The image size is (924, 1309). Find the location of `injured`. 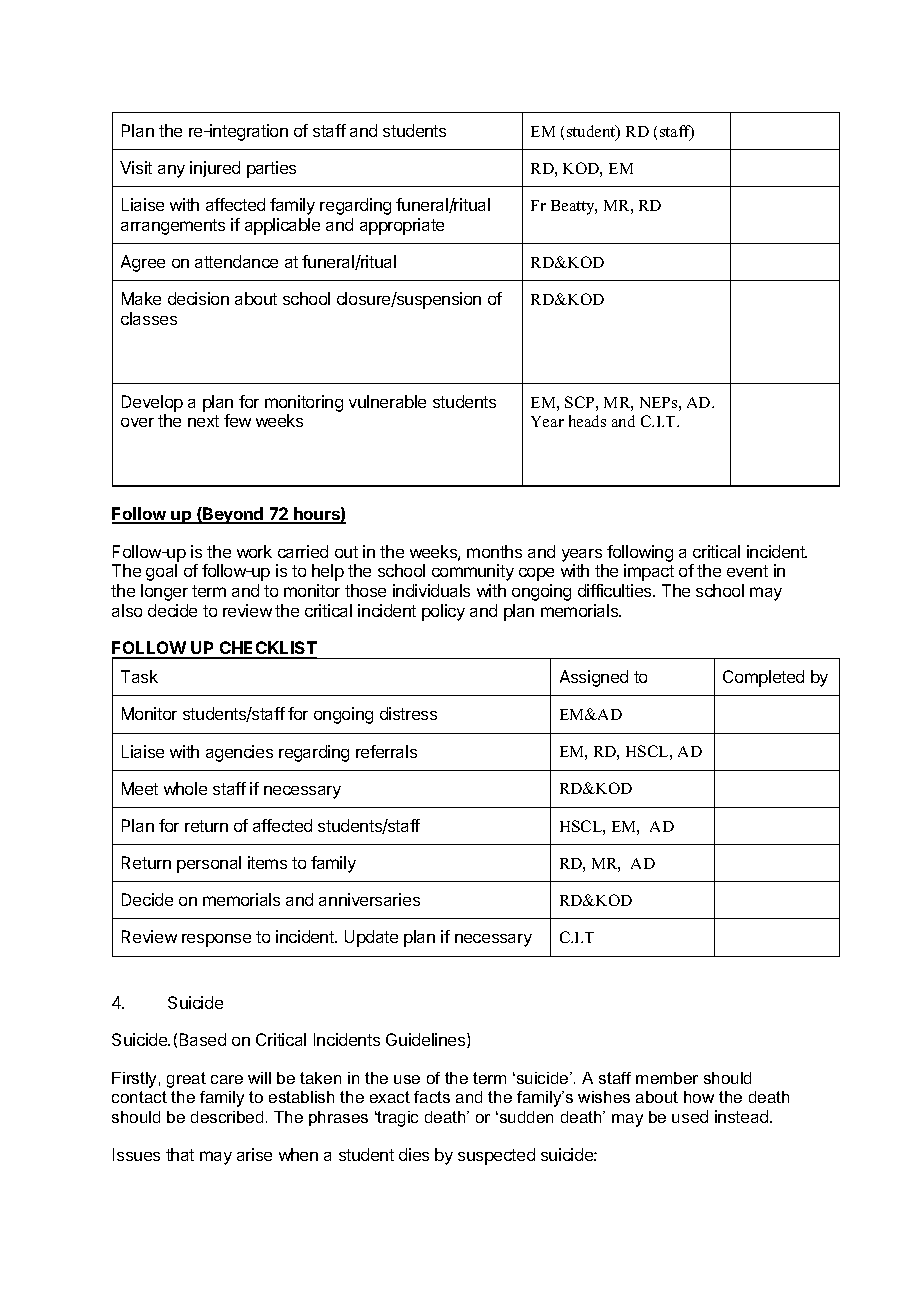

injured is located at coordinates (215, 169).
